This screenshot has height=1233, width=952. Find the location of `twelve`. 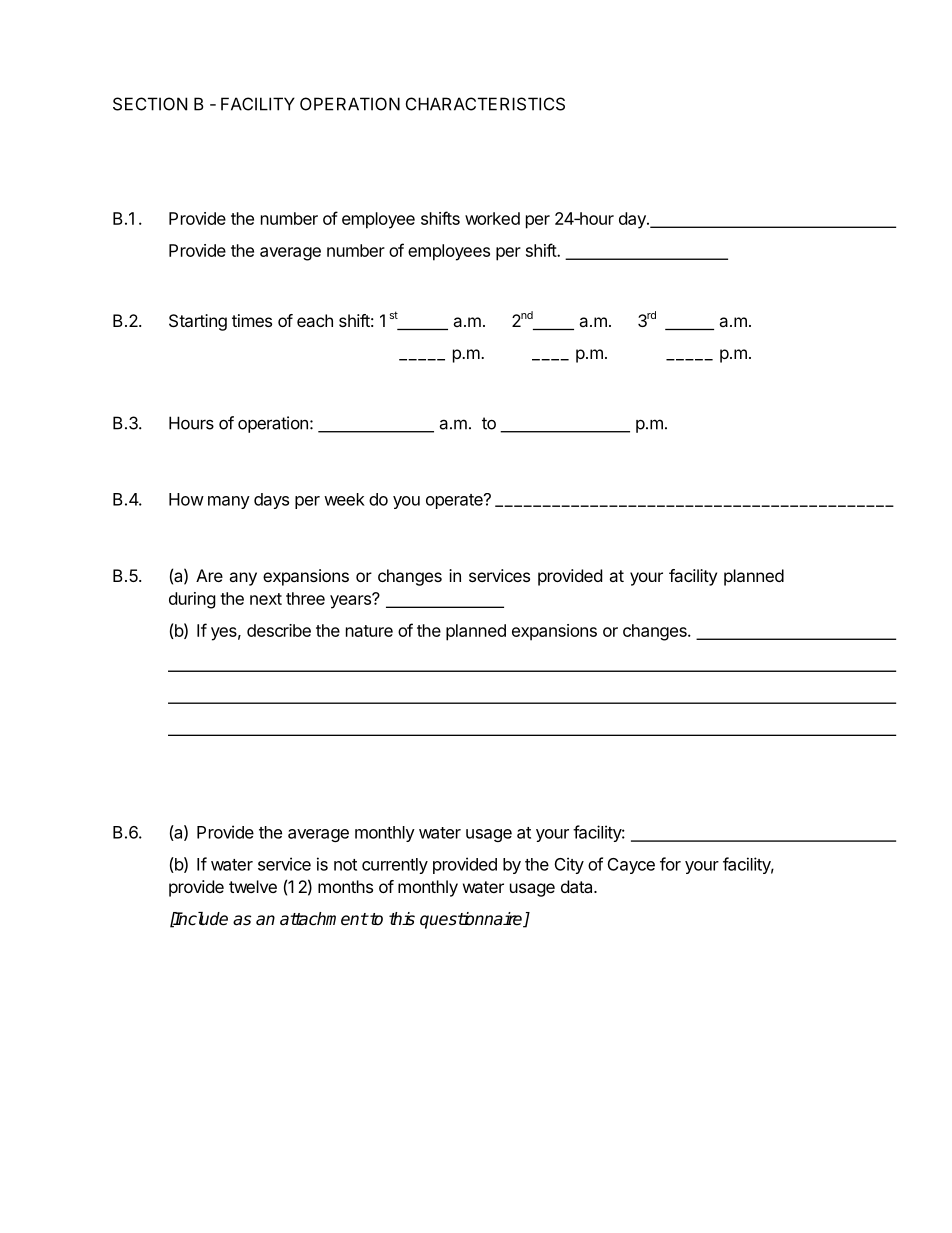

twelve is located at coordinates (253, 886).
